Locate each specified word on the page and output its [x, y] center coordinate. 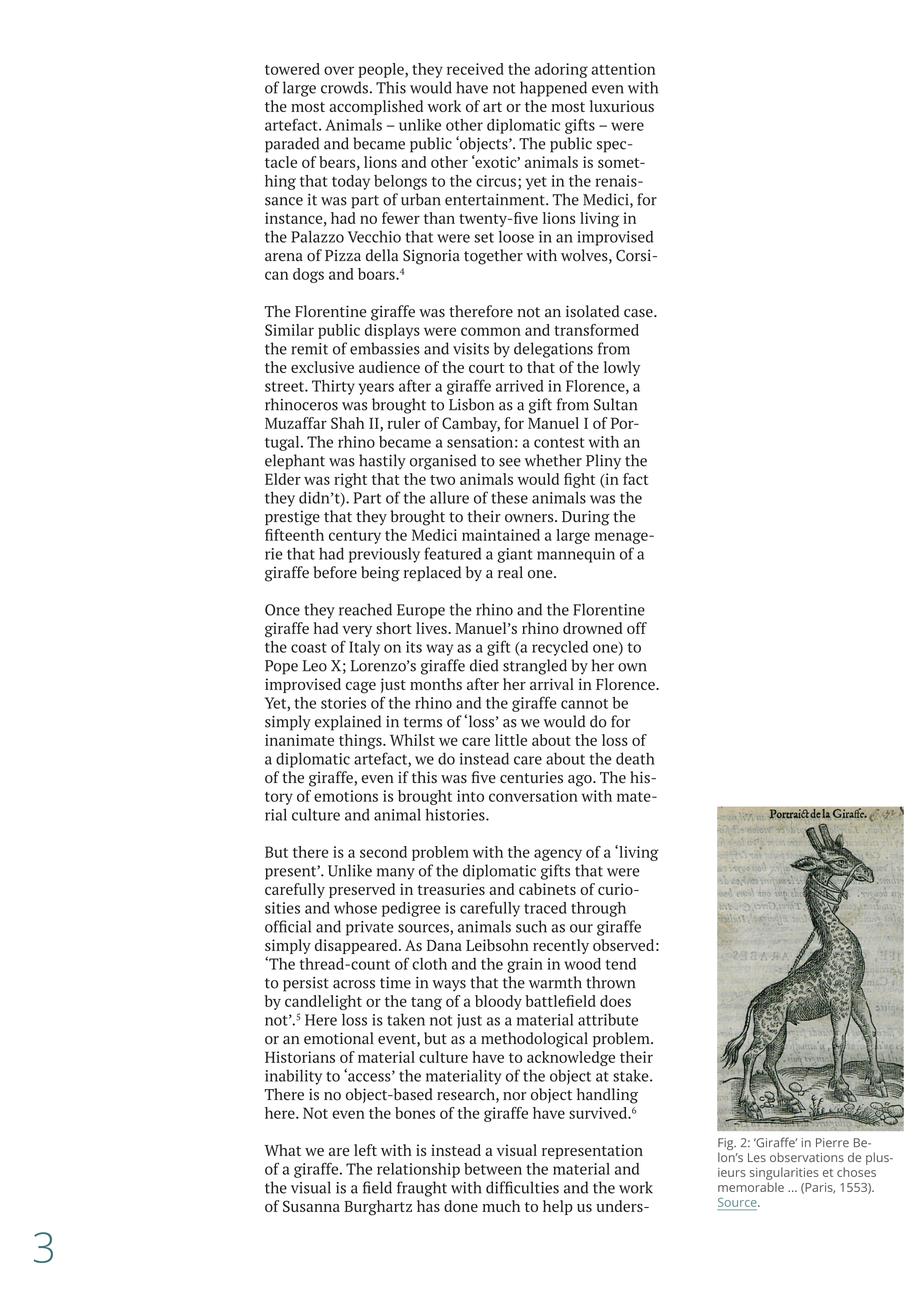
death [635, 758]
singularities [784, 1173]
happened [553, 89]
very [357, 631]
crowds [344, 87]
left [365, 1150]
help [558, 1207]
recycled [560, 648]
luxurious [622, 106]
